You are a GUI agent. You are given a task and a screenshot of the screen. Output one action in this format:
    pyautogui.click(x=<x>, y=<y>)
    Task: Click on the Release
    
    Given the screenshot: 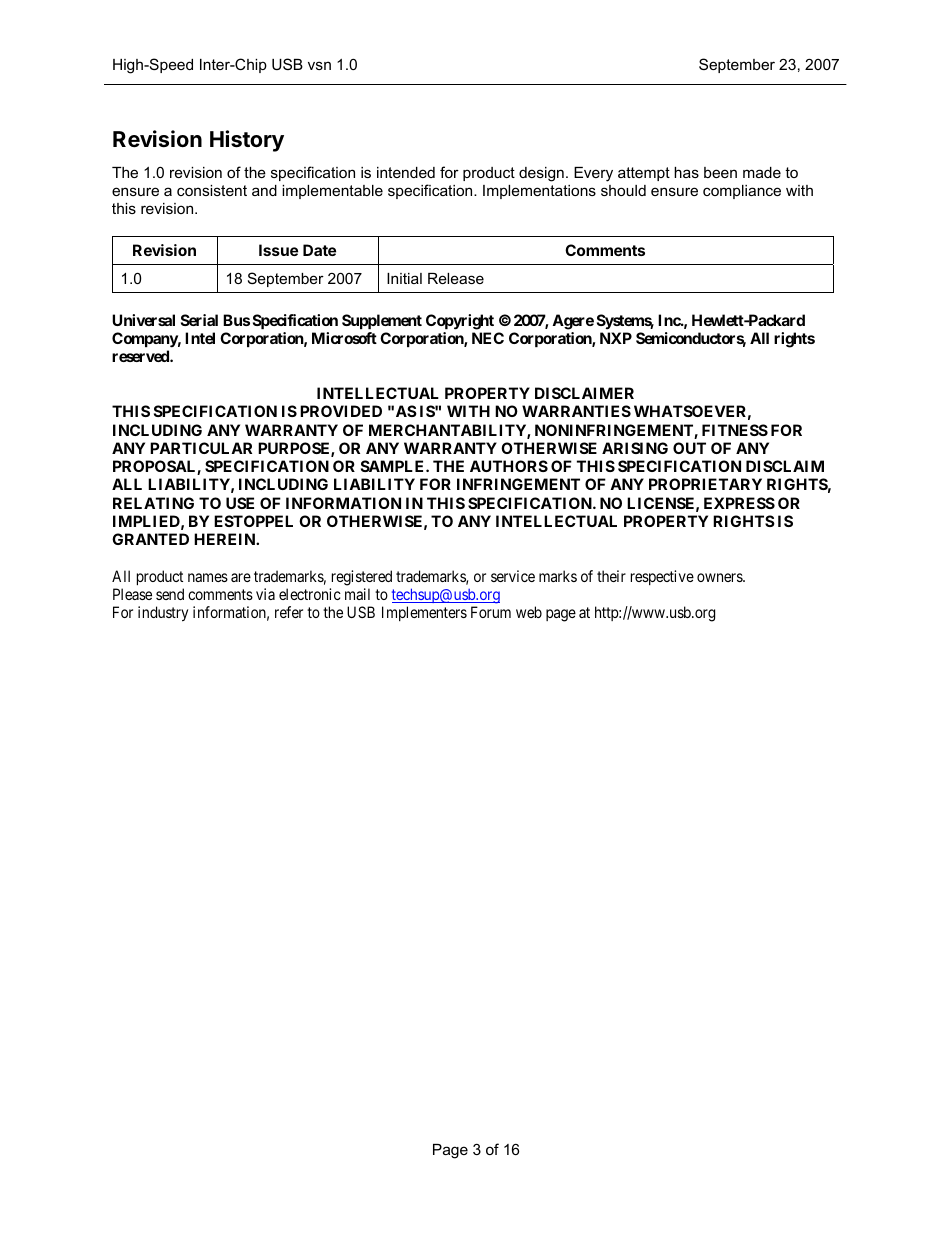 What is the action you would take?
    pyautogui.click(x=456, y=278)
